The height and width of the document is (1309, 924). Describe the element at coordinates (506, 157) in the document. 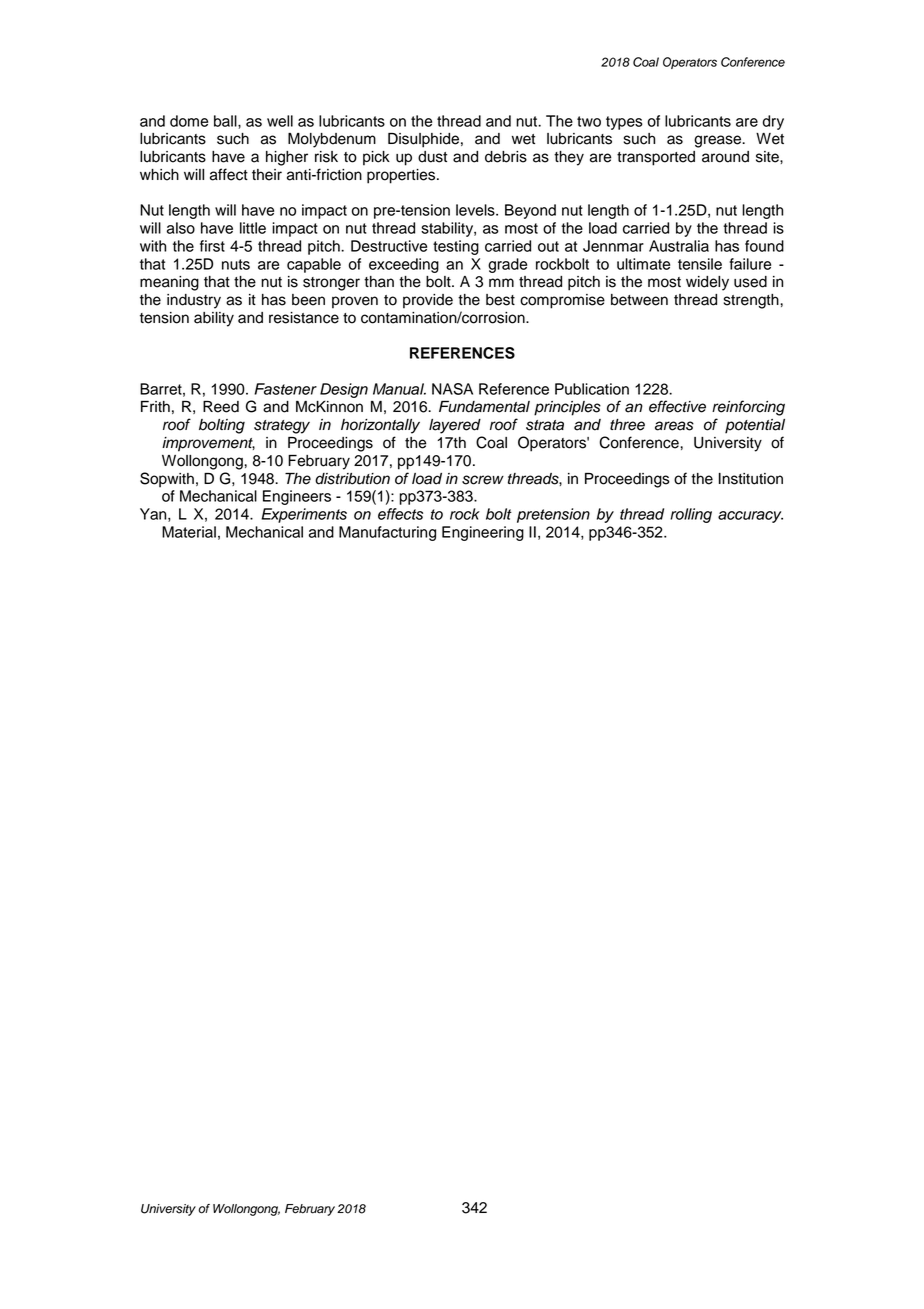

I see `debris` at that location.
